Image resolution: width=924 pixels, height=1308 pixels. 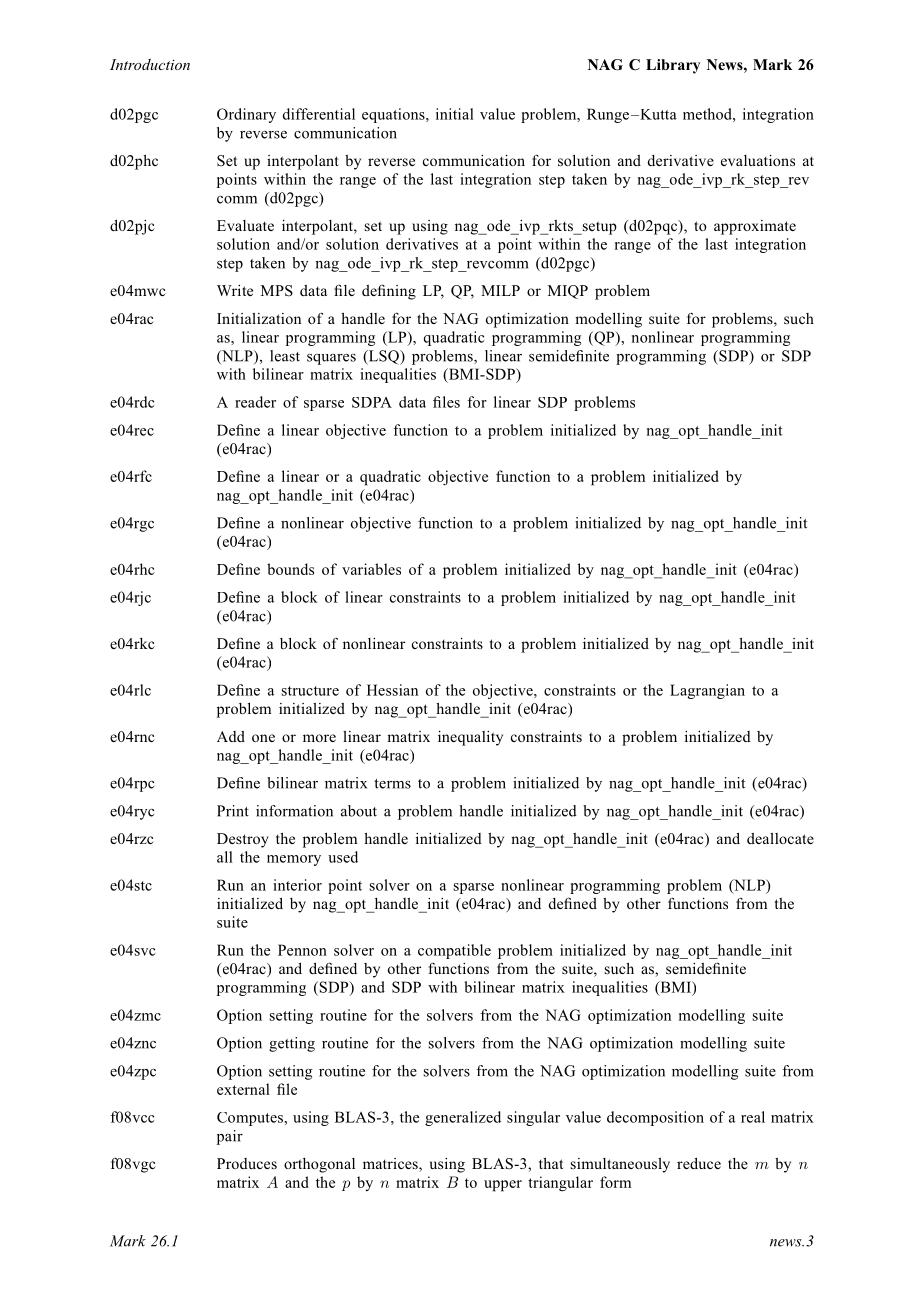 What do you see at coordinates (392, 690) in the screenshot?
I see `Hessian` at bounding box center [392, 690].
